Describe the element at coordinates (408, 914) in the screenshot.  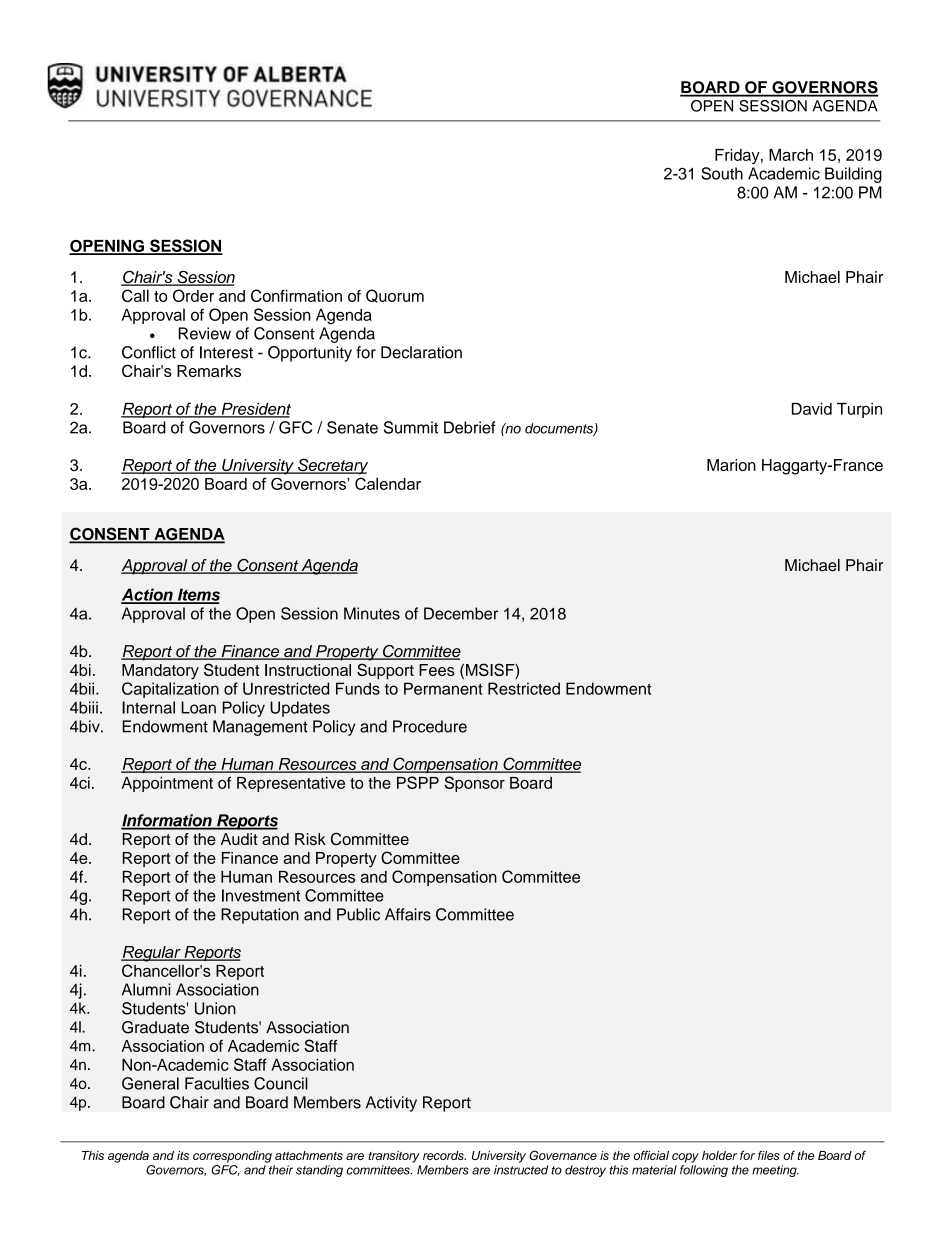
I see `Affairs` at that location.
